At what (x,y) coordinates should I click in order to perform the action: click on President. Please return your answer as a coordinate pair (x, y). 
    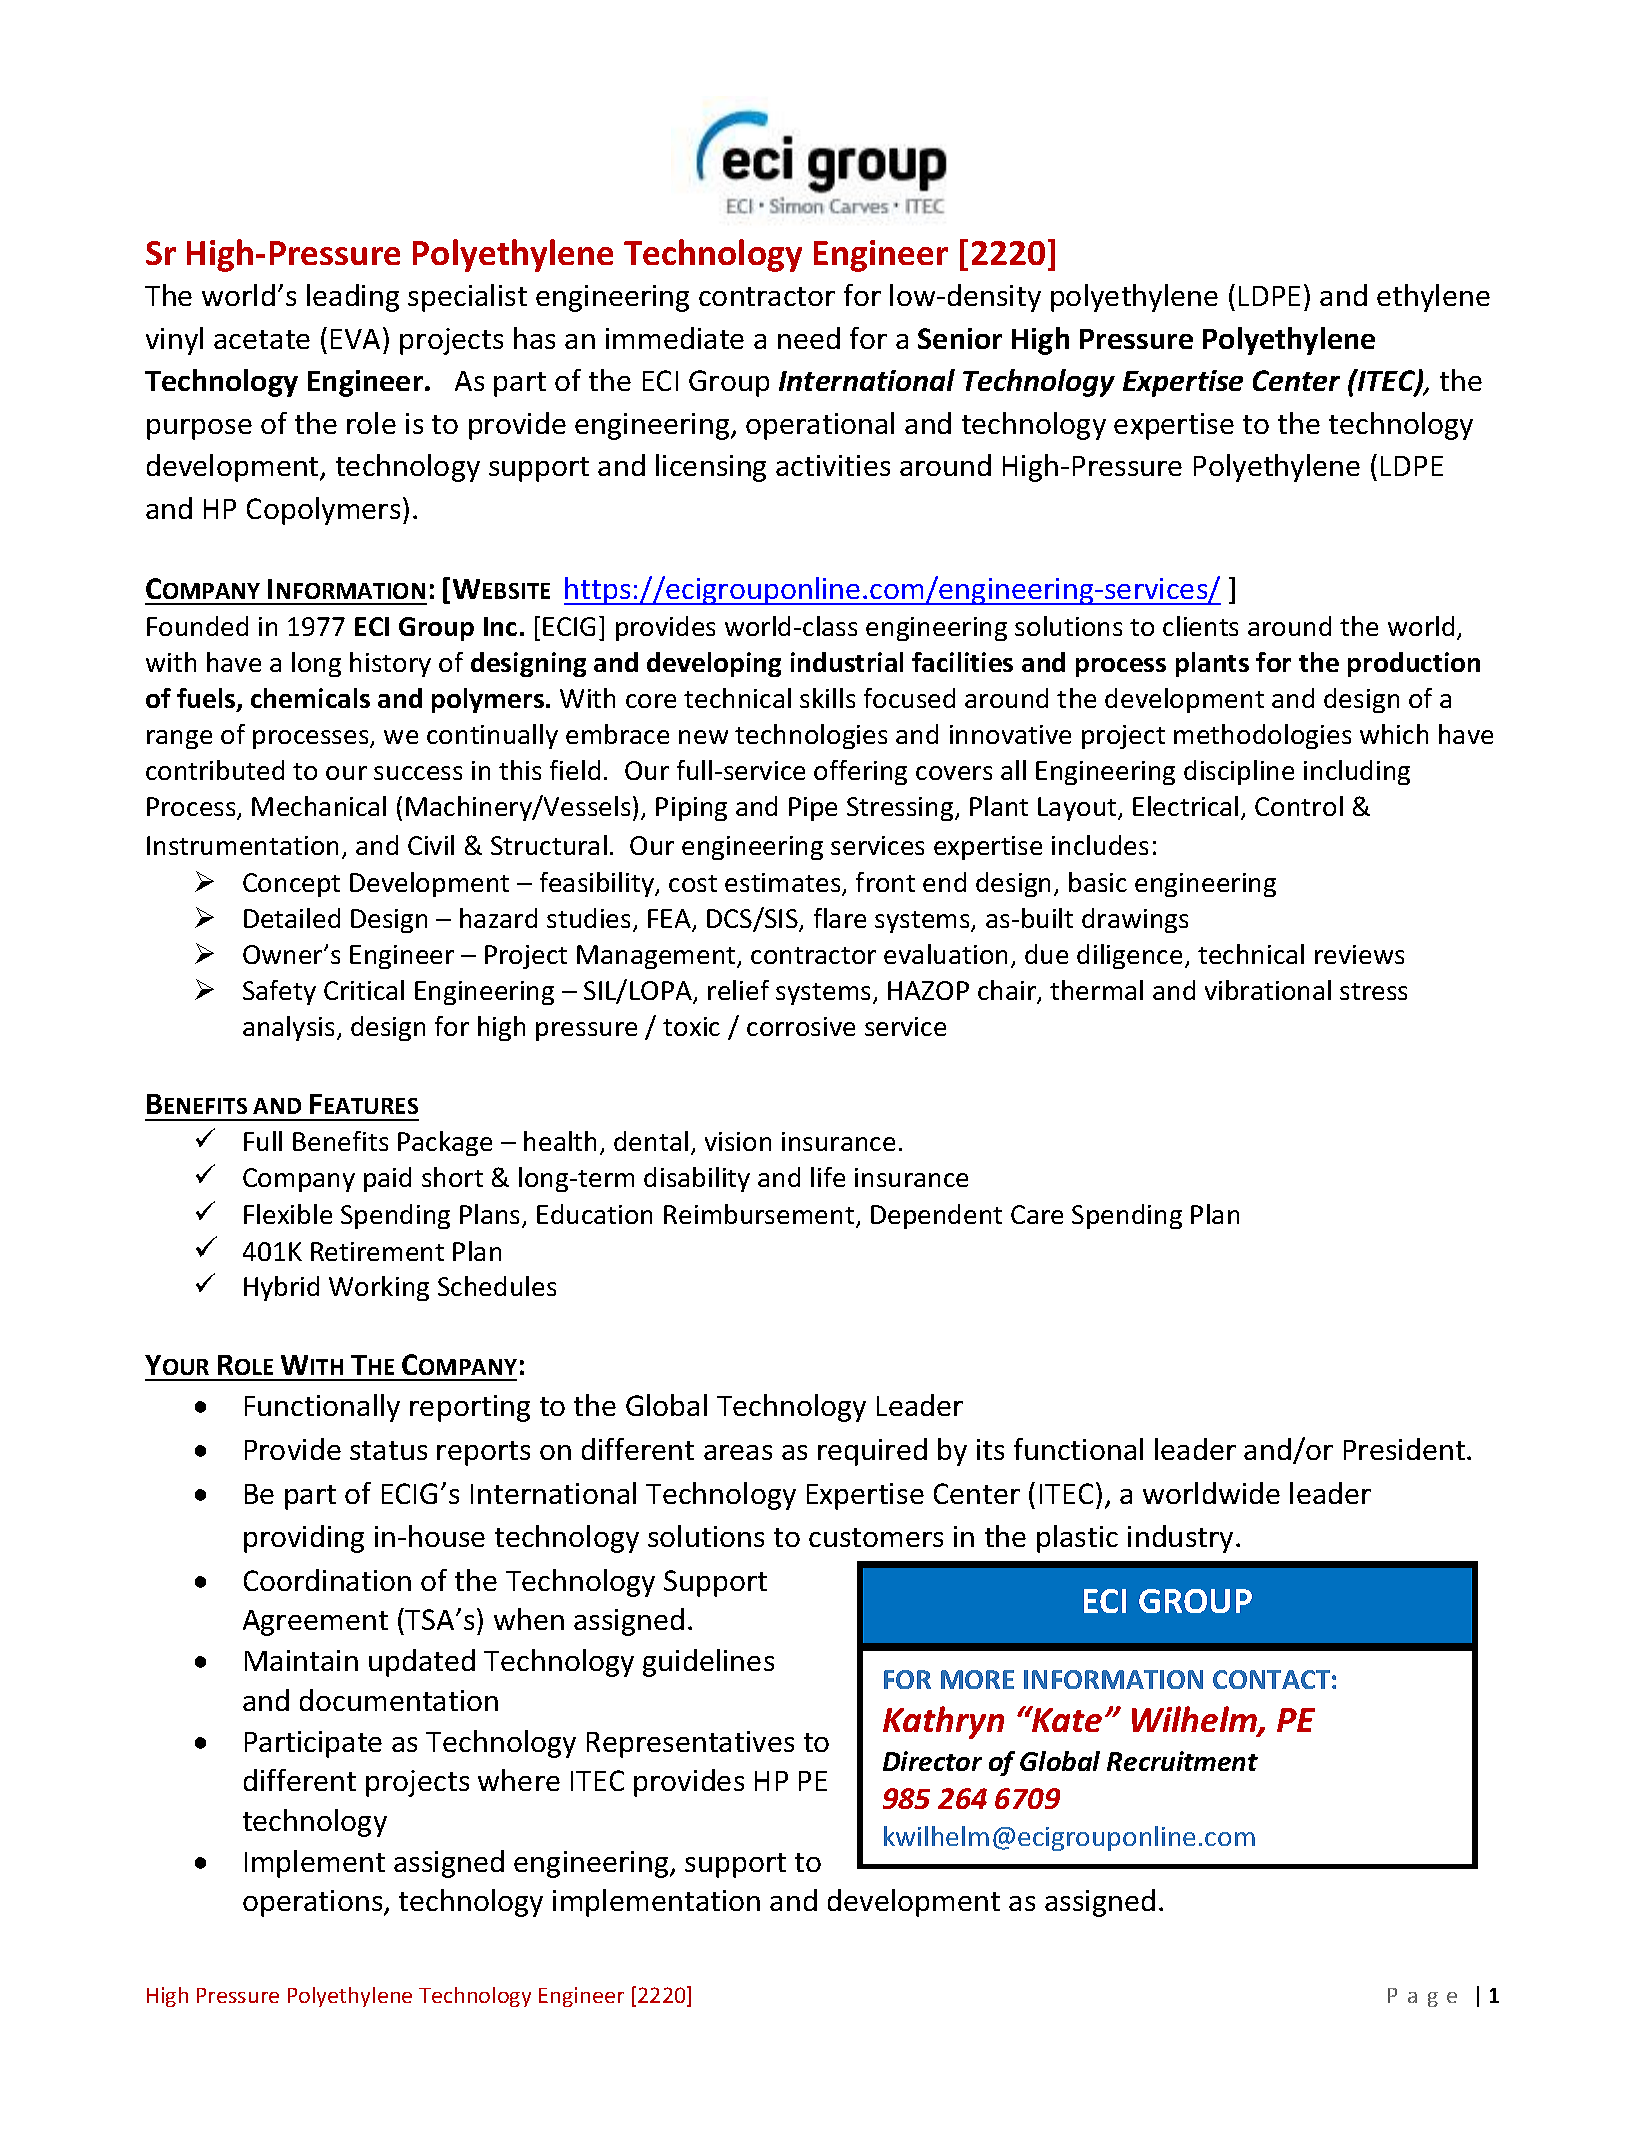
    Looking at the image, I should click on (1404, 1449).
